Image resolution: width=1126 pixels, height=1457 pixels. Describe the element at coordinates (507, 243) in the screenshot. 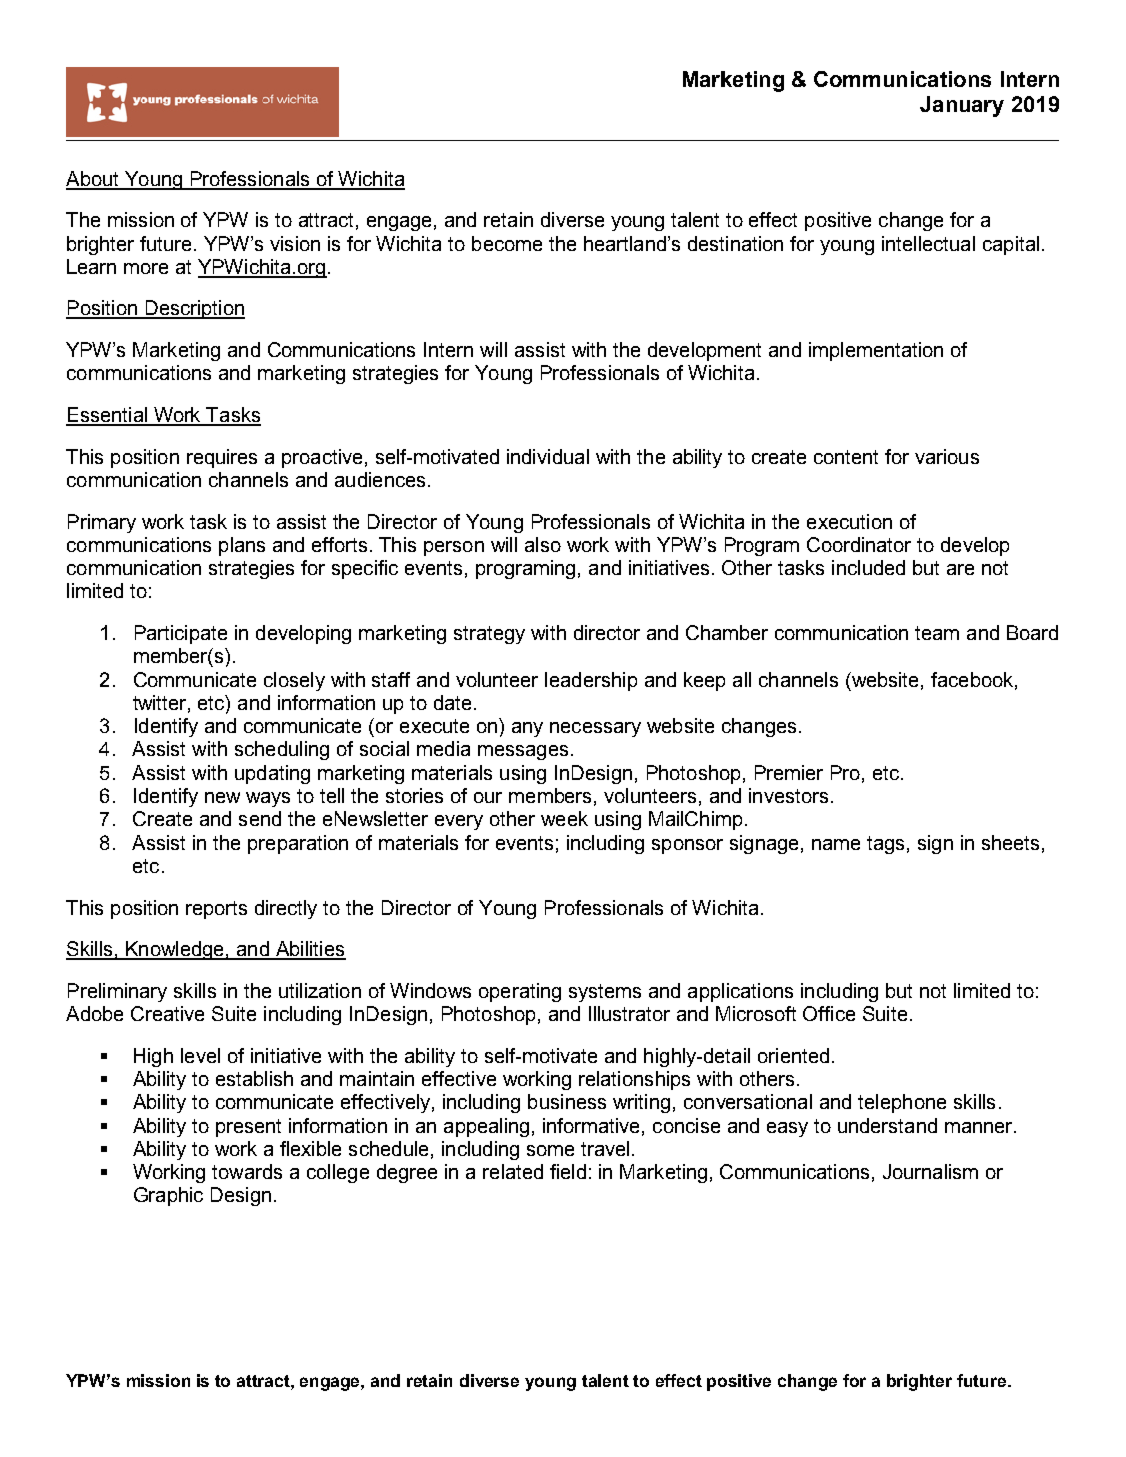

I see `become` at that location.
